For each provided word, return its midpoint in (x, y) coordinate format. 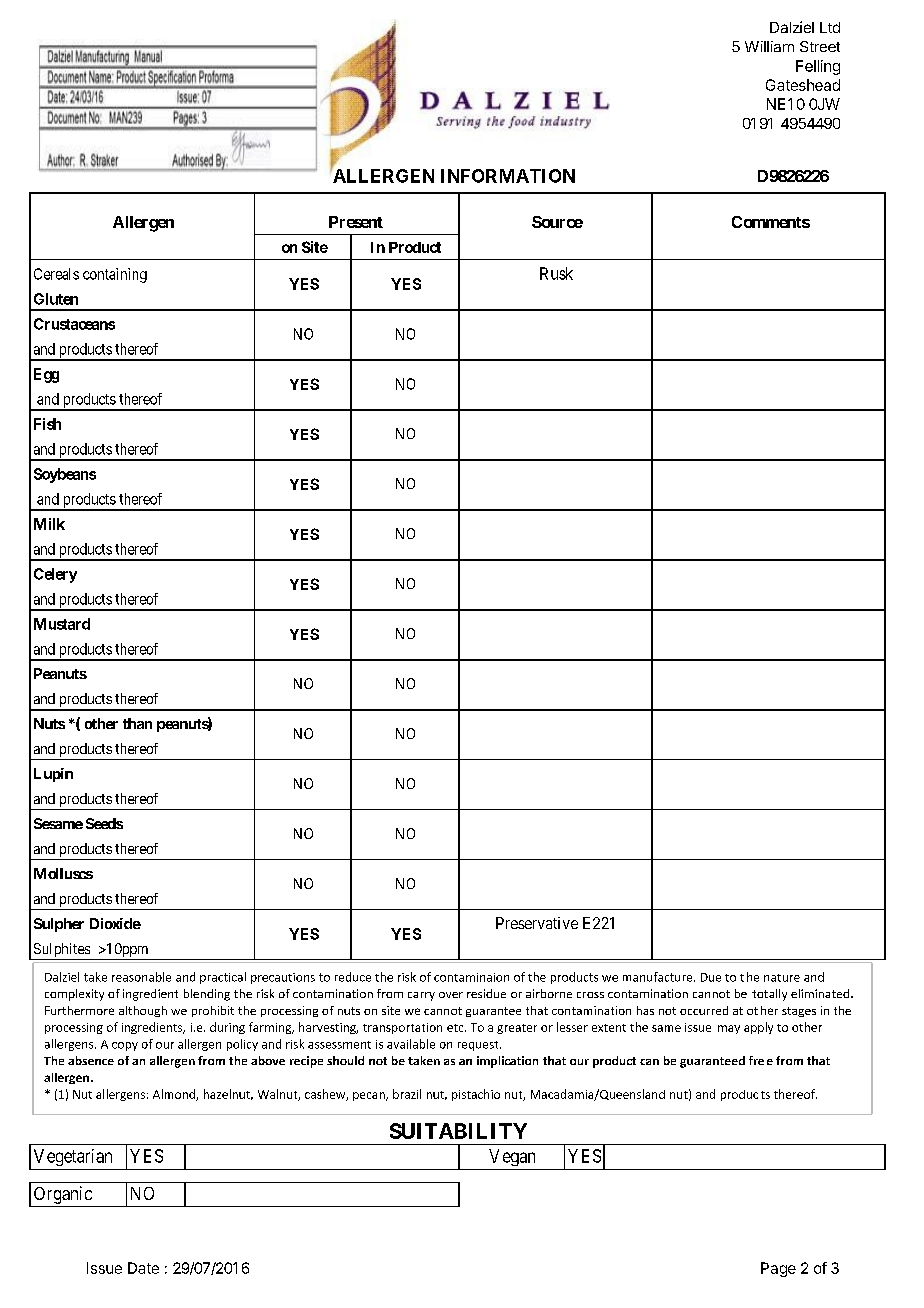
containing (115, 275)
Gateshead (803, 85)
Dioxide (115, 923)
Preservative (537, 923)
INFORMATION (508, 176)
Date (143, 1268)
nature (782, 978)
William (769, 46)
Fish (47, 424)
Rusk (556, 273)
